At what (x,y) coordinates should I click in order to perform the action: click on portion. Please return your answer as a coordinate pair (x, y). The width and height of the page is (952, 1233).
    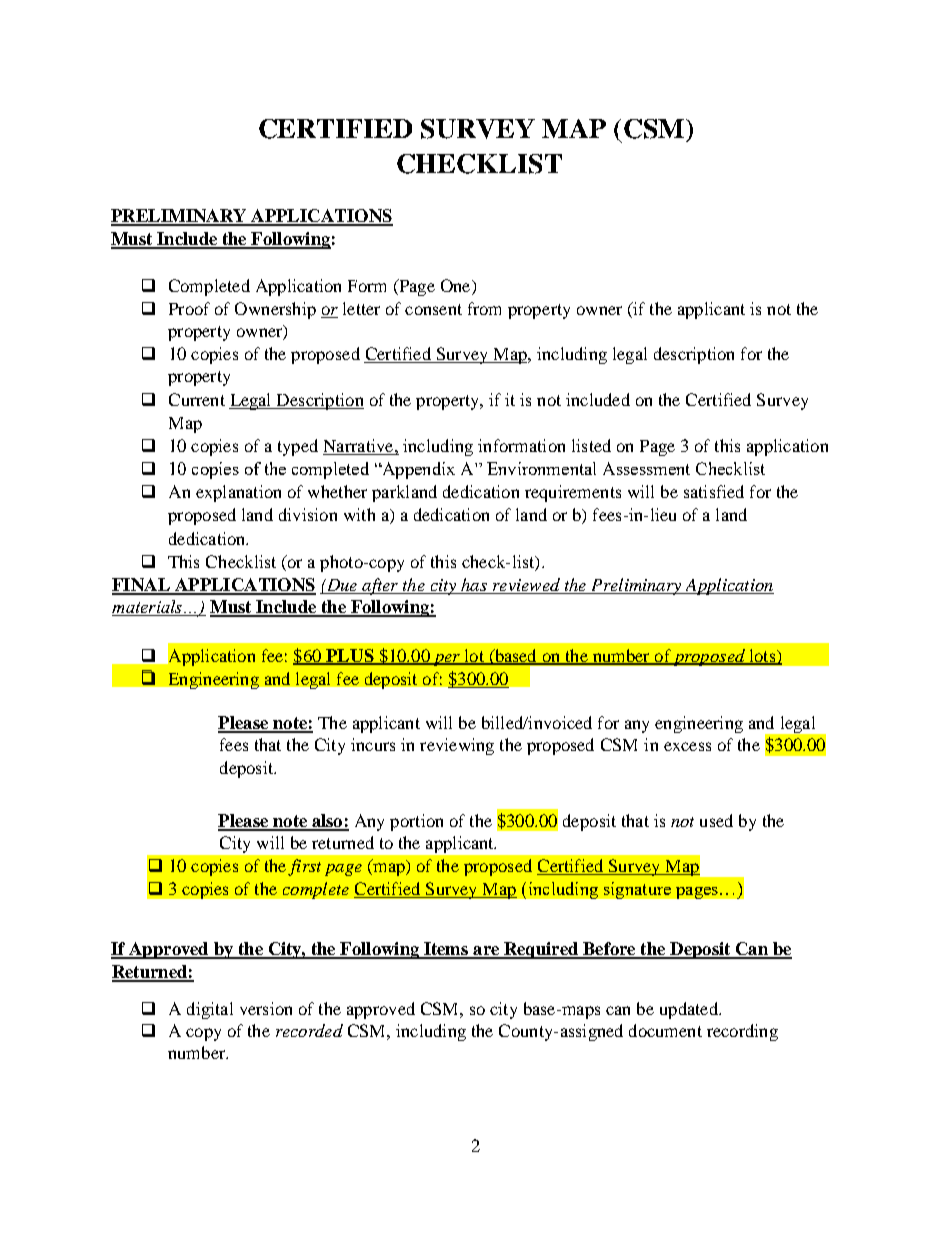
    Looking at the image, I should click on (416, 822).
